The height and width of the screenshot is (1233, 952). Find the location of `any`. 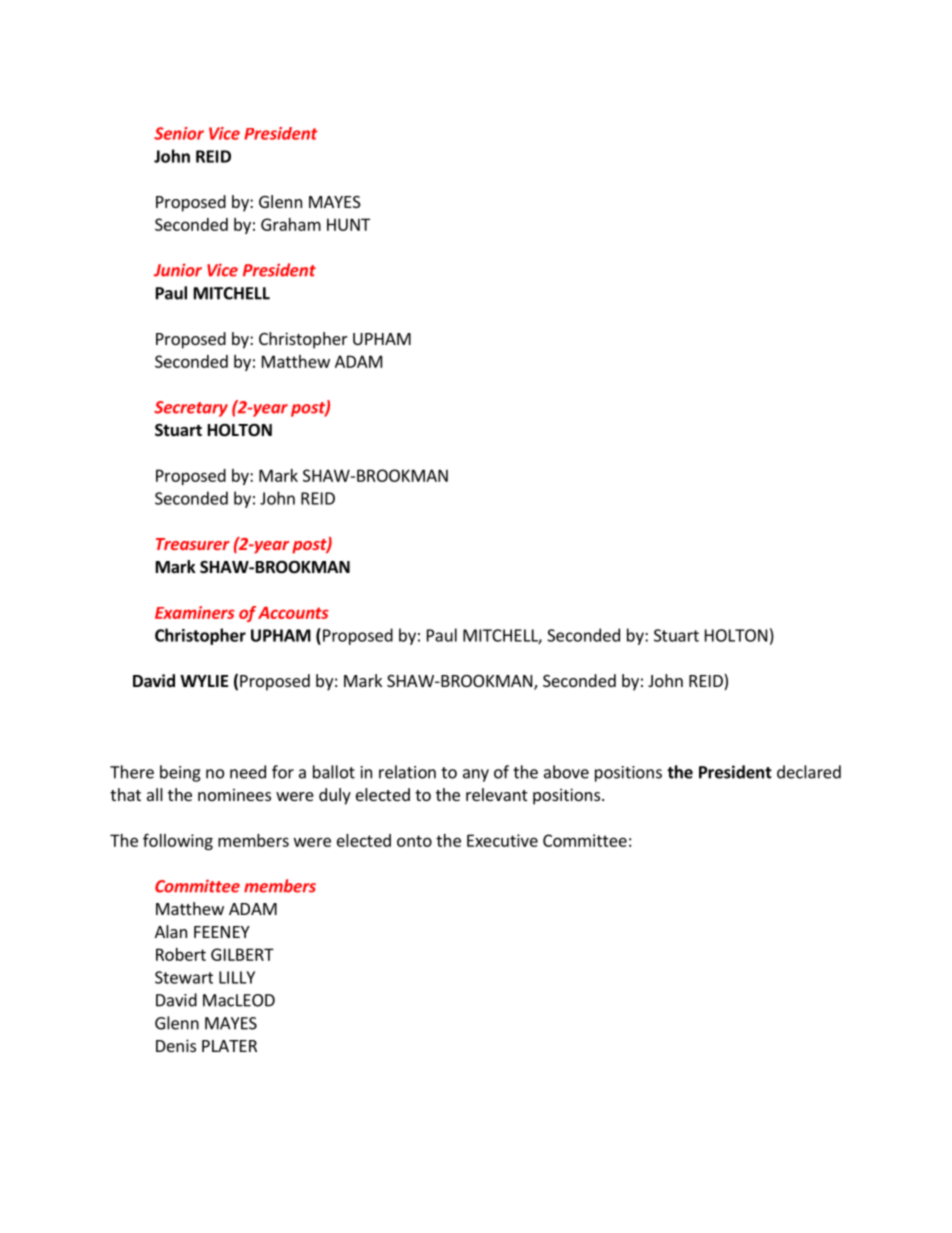

any is located at coordinates (476, 775).
